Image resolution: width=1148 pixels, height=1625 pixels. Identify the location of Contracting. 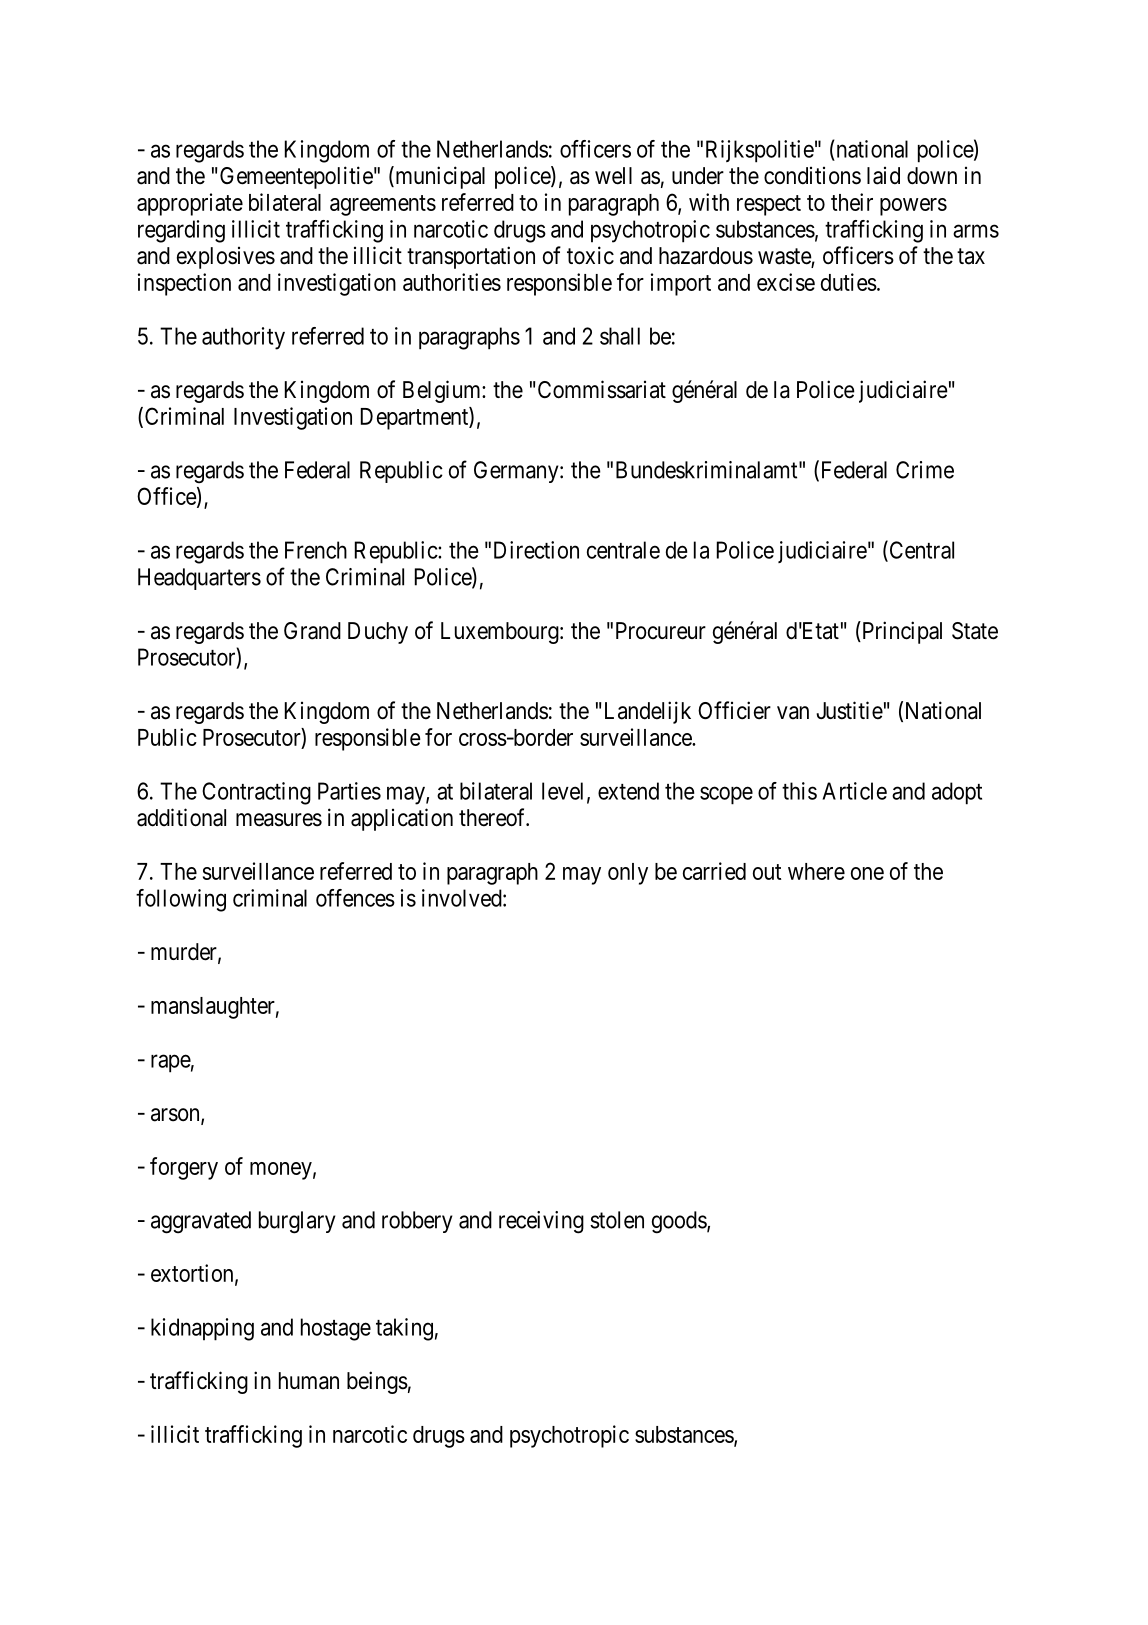
(256, 793).
